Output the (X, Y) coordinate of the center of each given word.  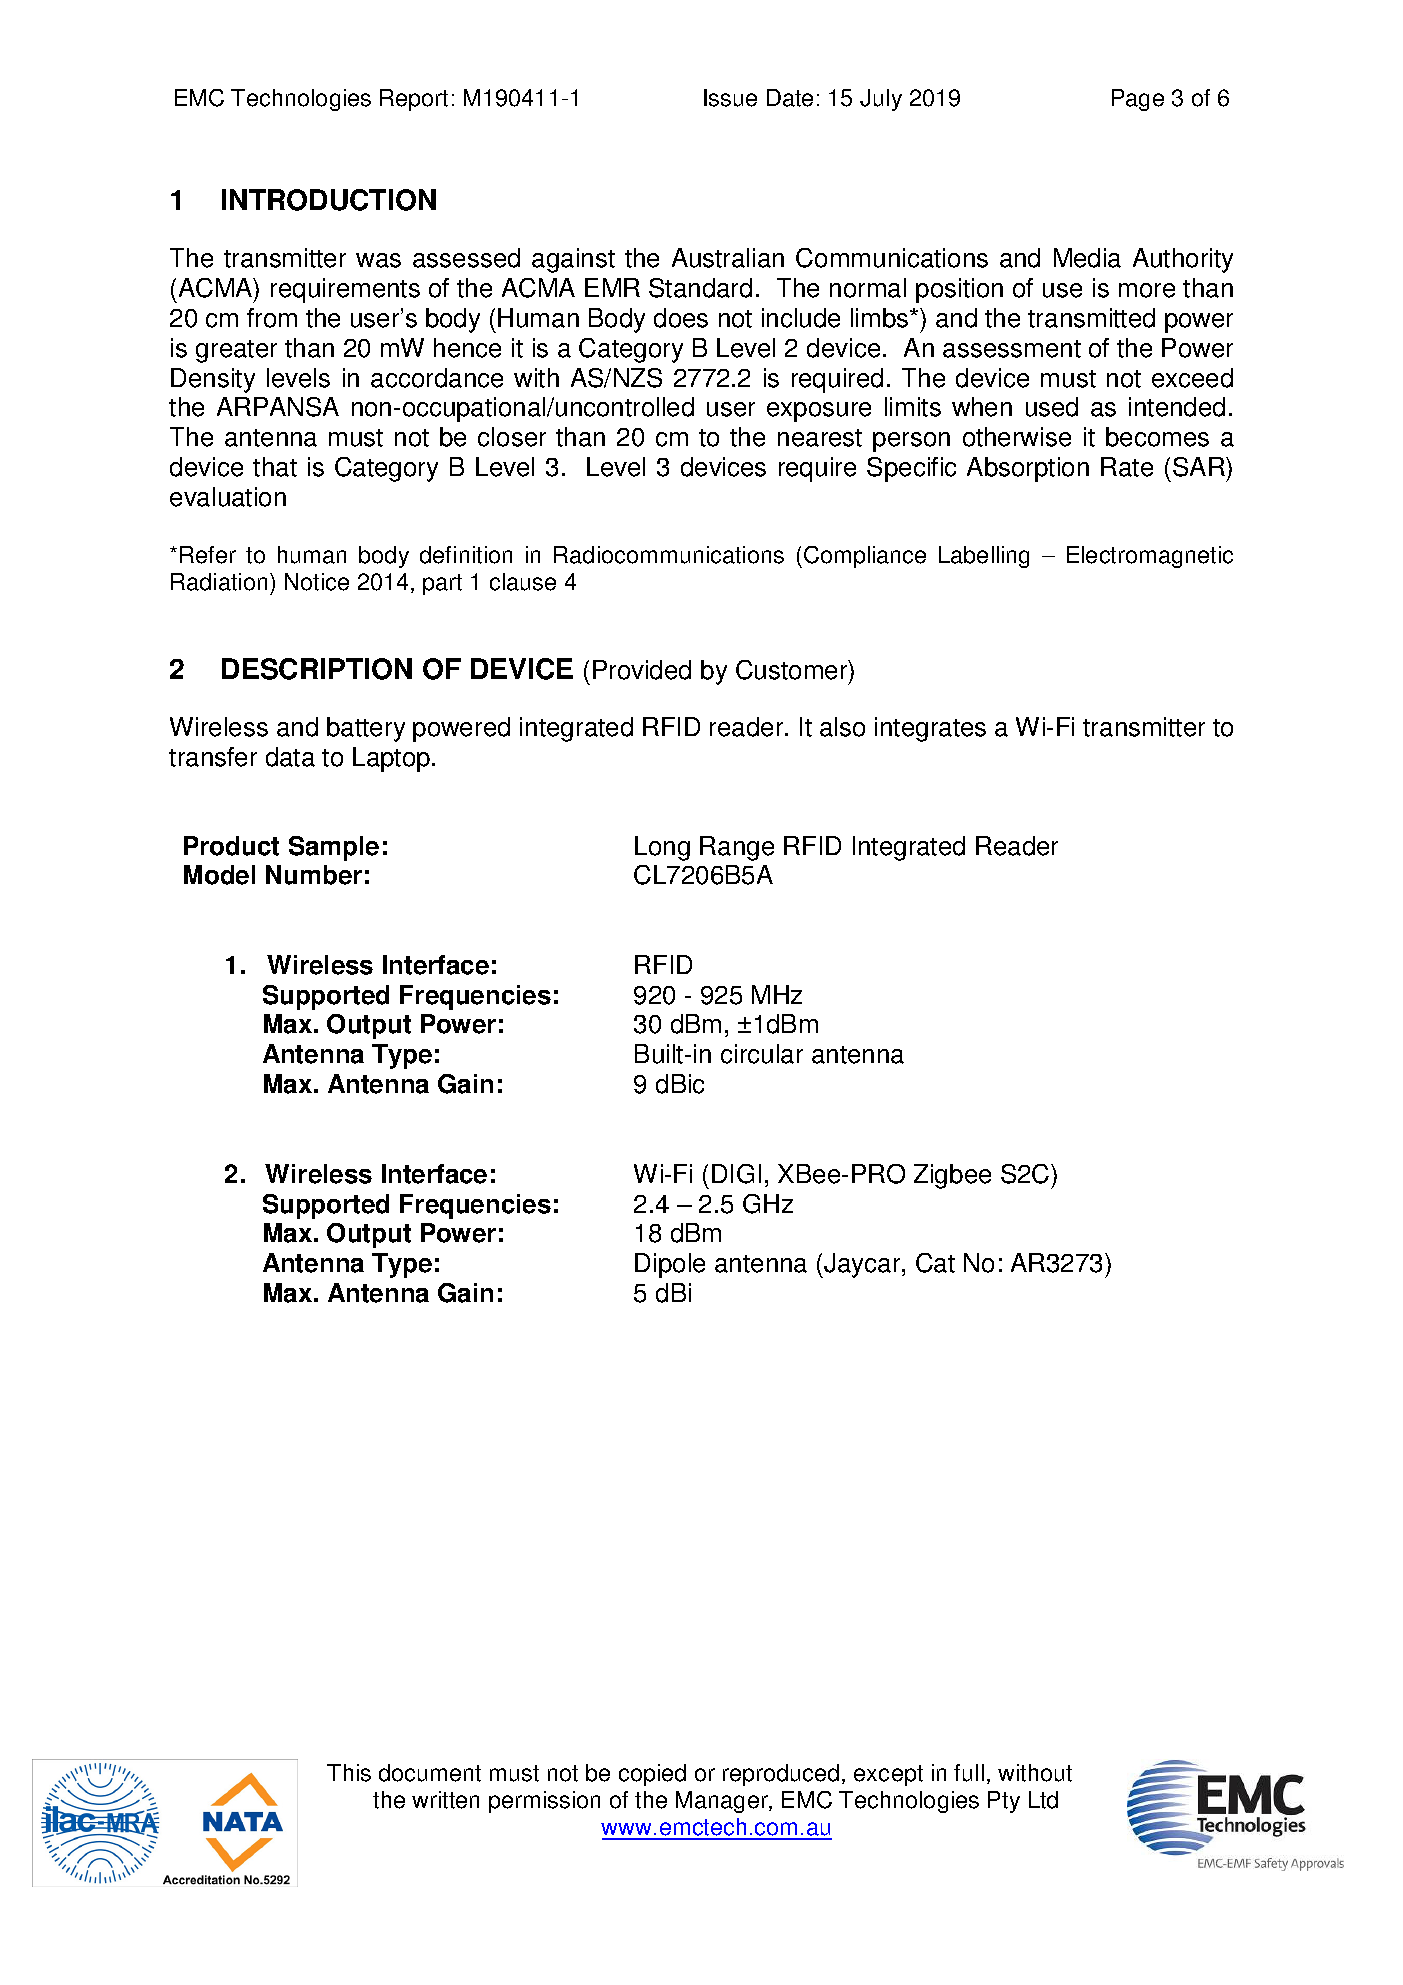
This (349, 1773)
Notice (317, 582)
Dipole (670, 1265)
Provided (642, 670)
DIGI (736, 1174)
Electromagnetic (1150, 557)
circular (762, 1054)
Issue (730, 98)
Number (314, 875)
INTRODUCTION (329, 200)
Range (737, 848)
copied (652, 1775)
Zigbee (952, 1176)
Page (1138, 100)
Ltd (1043, 1800)
